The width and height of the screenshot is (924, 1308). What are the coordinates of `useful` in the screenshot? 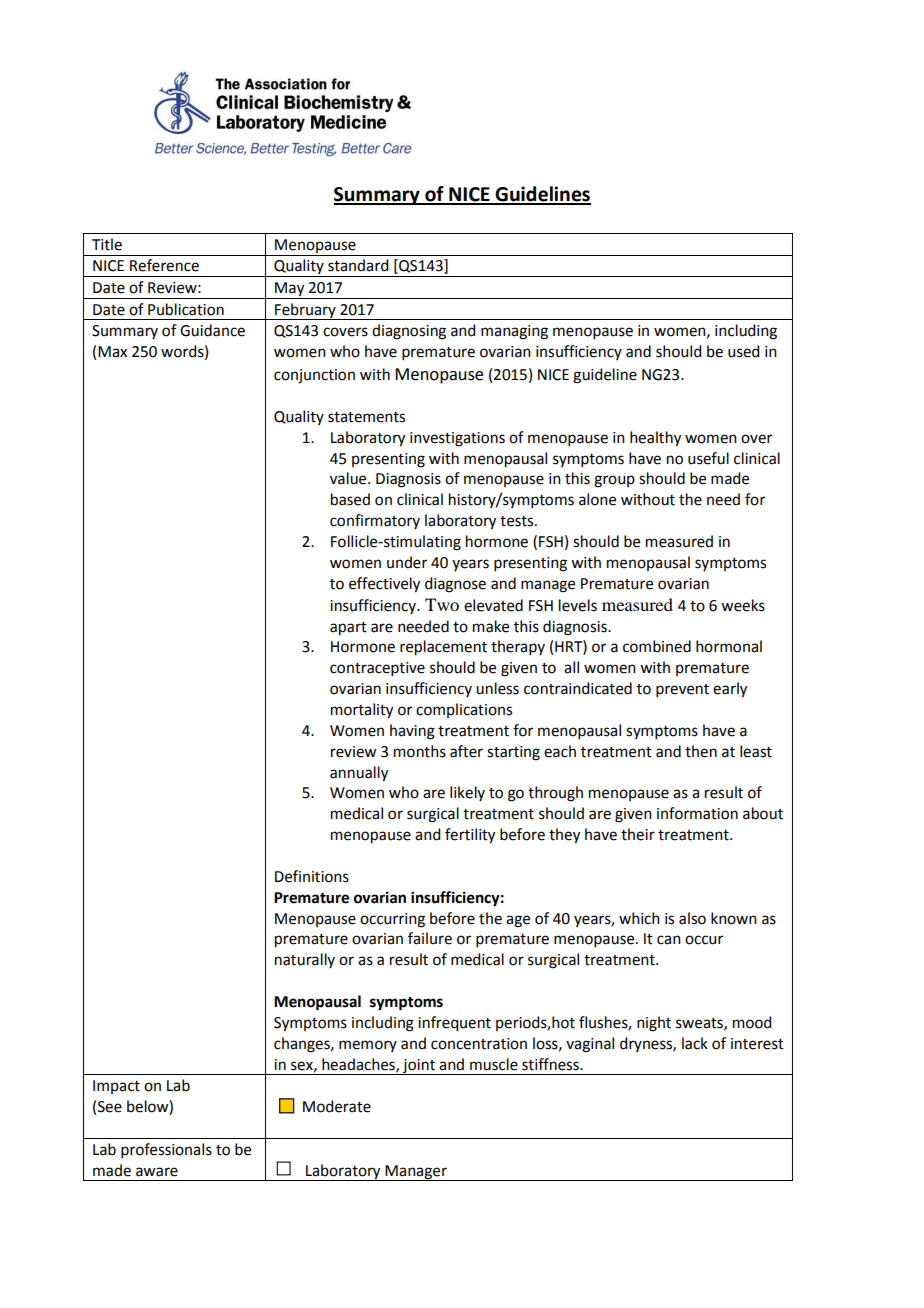 It's located at (708, 458).
